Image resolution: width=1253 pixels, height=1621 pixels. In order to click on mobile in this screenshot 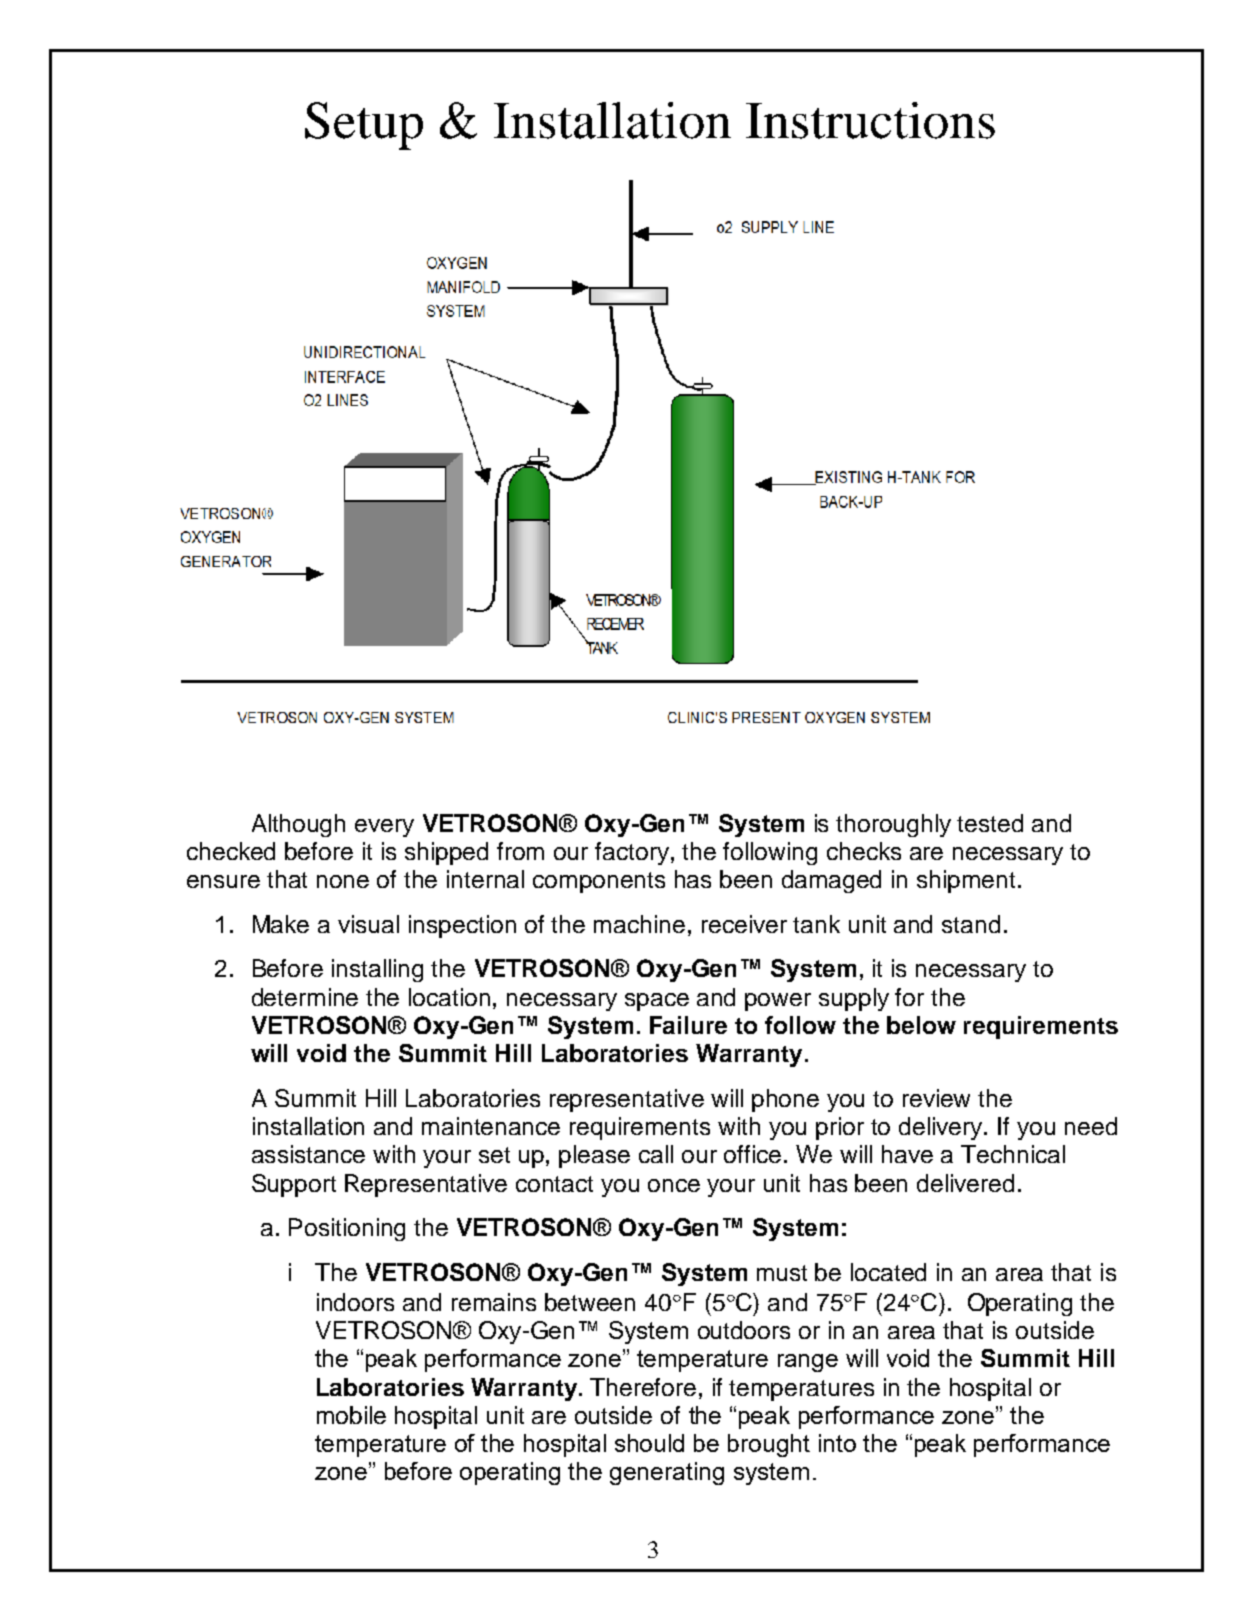, I will do `click(351, 1415)`.
